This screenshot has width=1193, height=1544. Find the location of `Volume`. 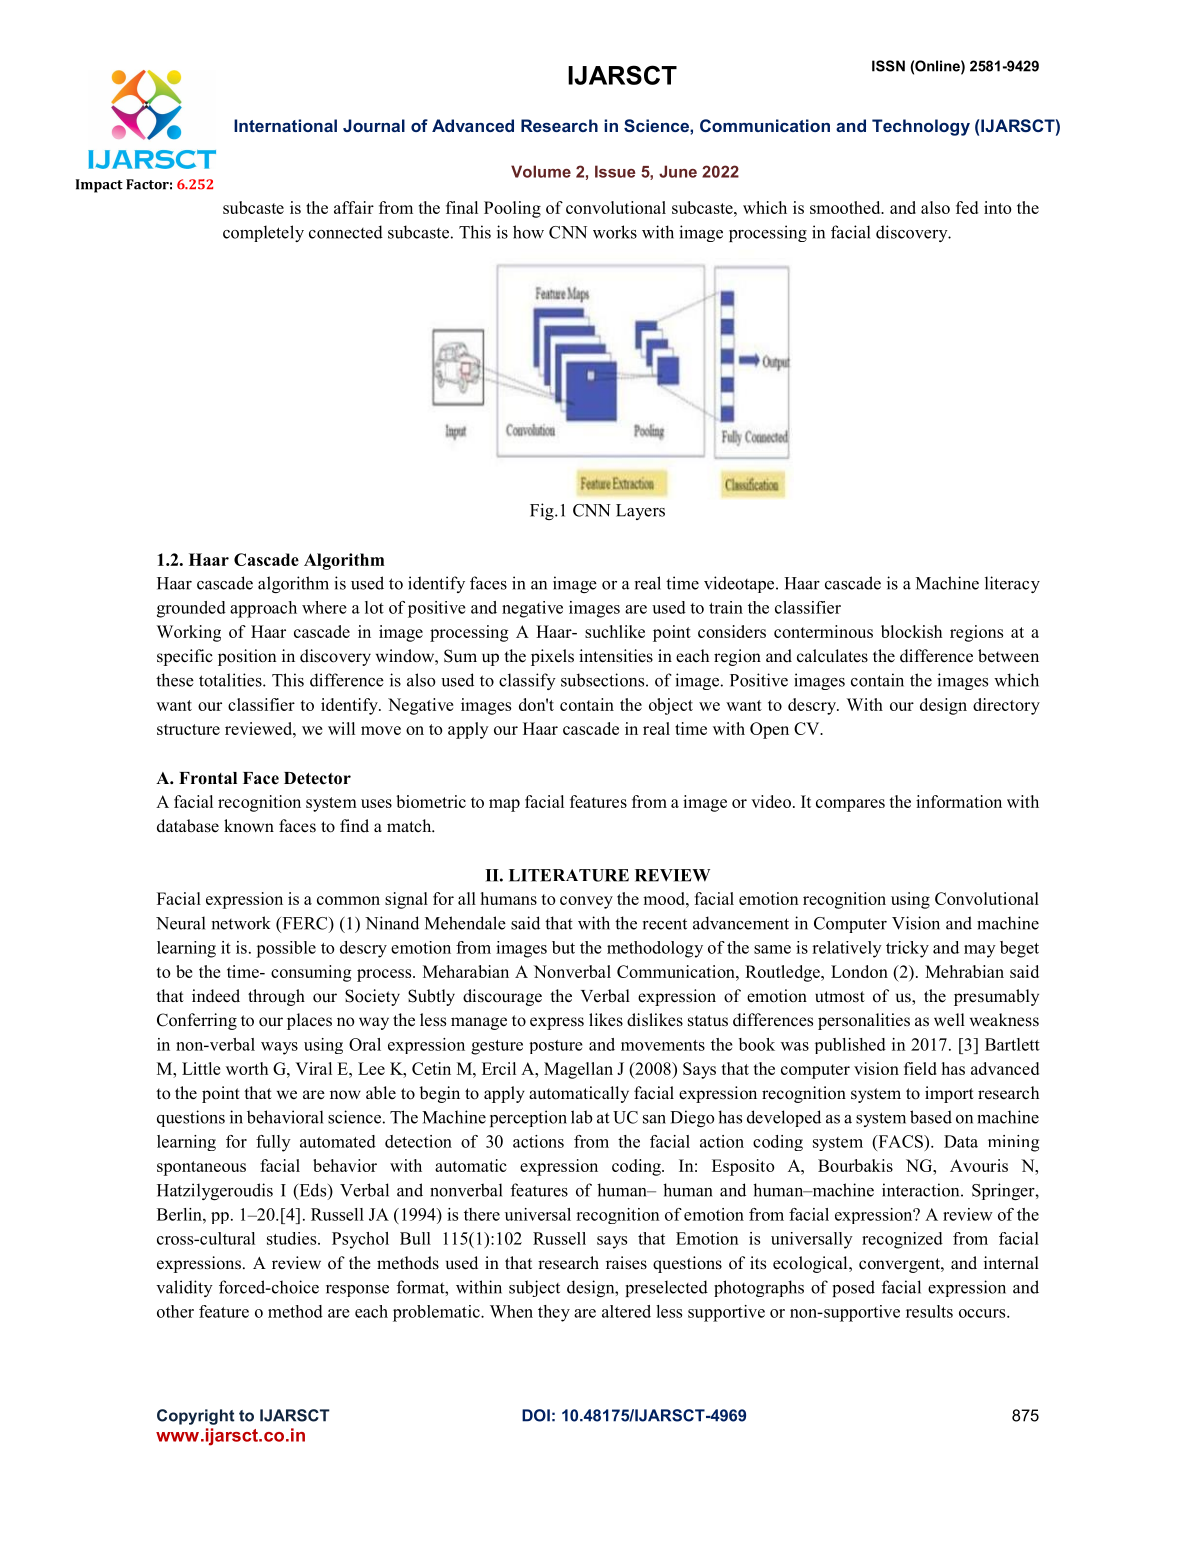

Volume is located at coordinates (541, 171).
